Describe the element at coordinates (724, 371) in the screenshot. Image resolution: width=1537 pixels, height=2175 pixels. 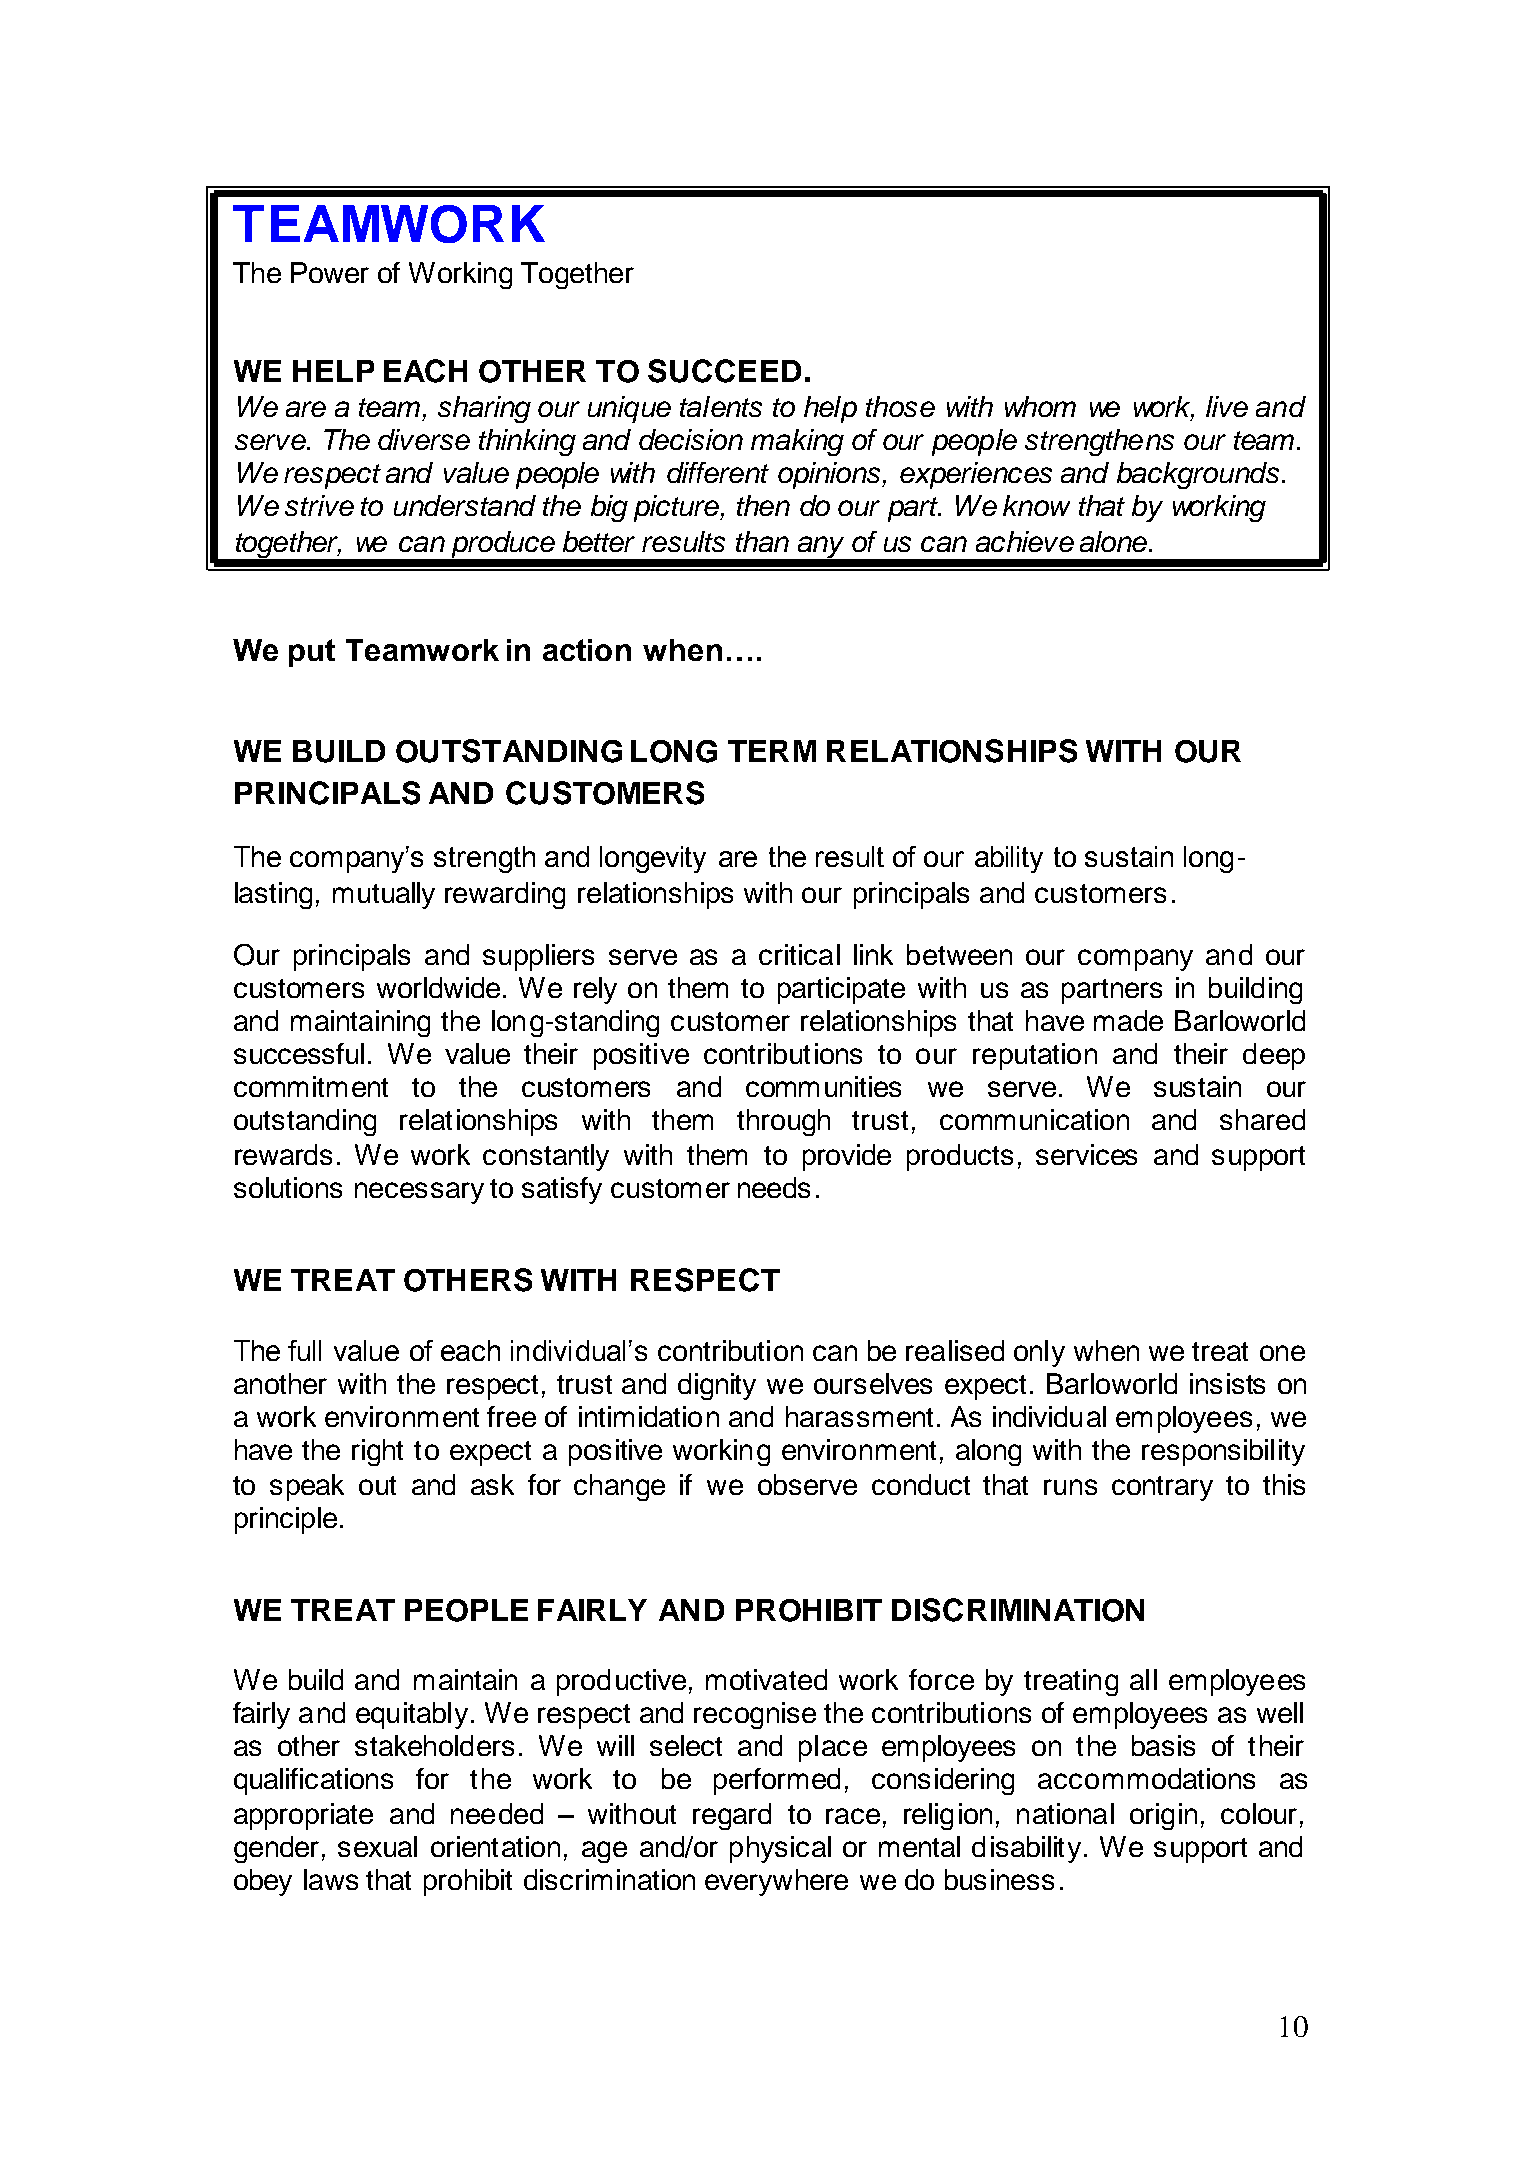
I see `SUCCEED` at that location.
